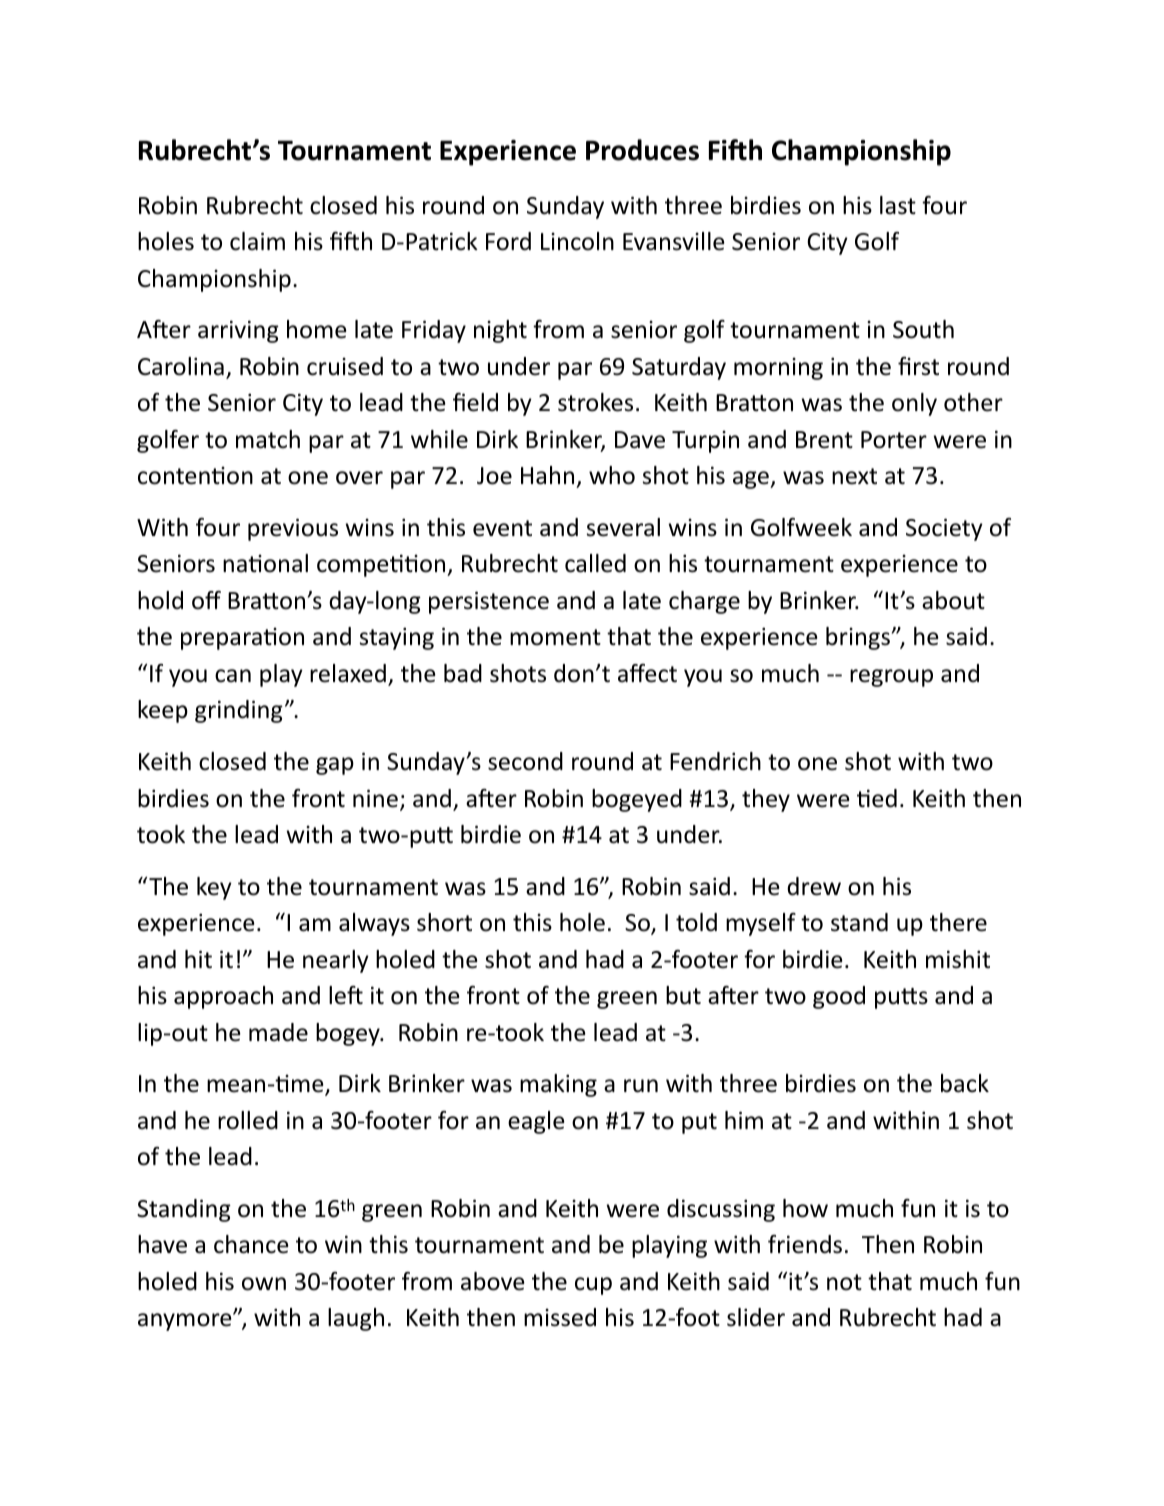  I want to click on match, so click(268, 439).
